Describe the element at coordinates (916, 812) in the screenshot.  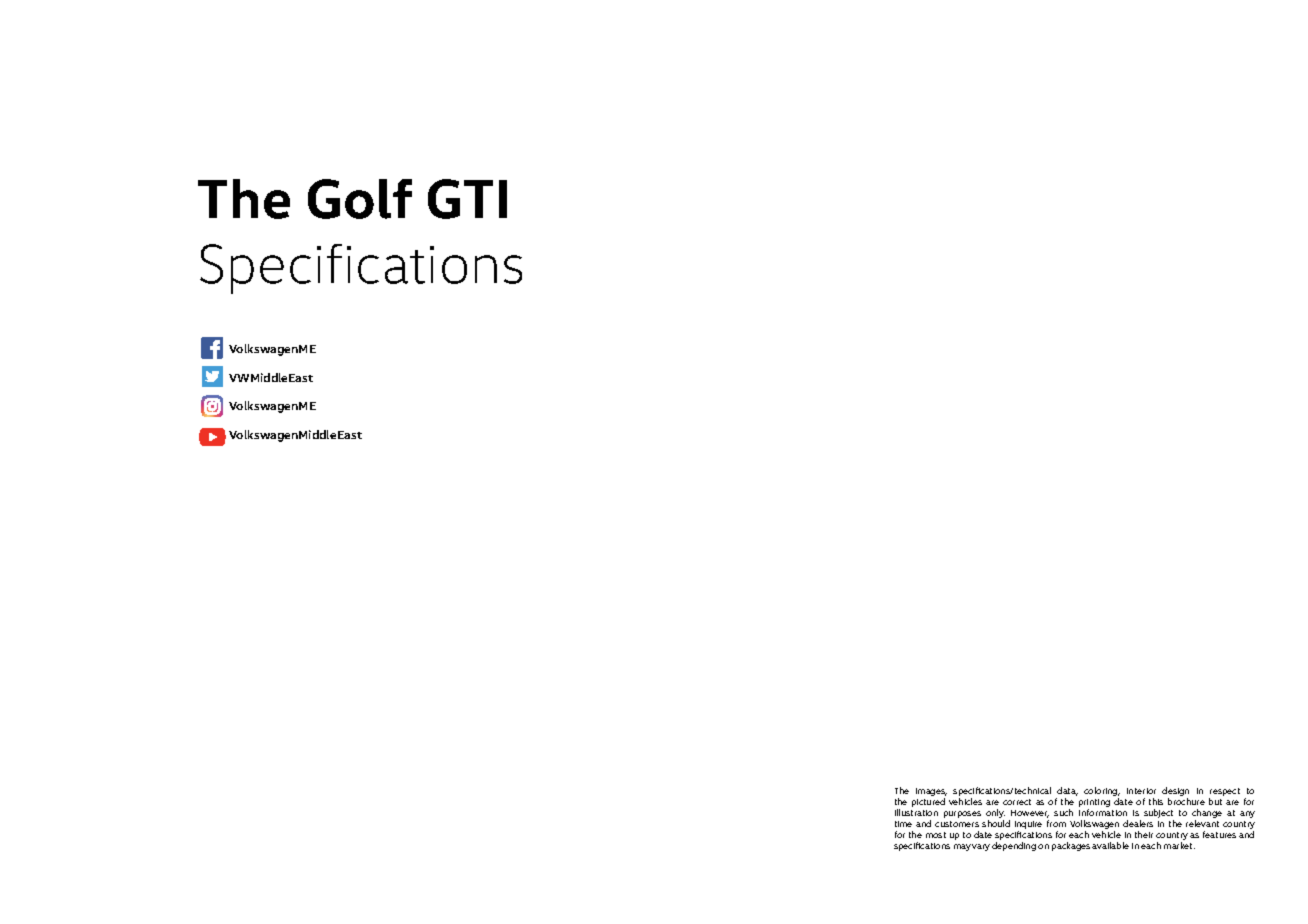
I see `illustration` at that location.
